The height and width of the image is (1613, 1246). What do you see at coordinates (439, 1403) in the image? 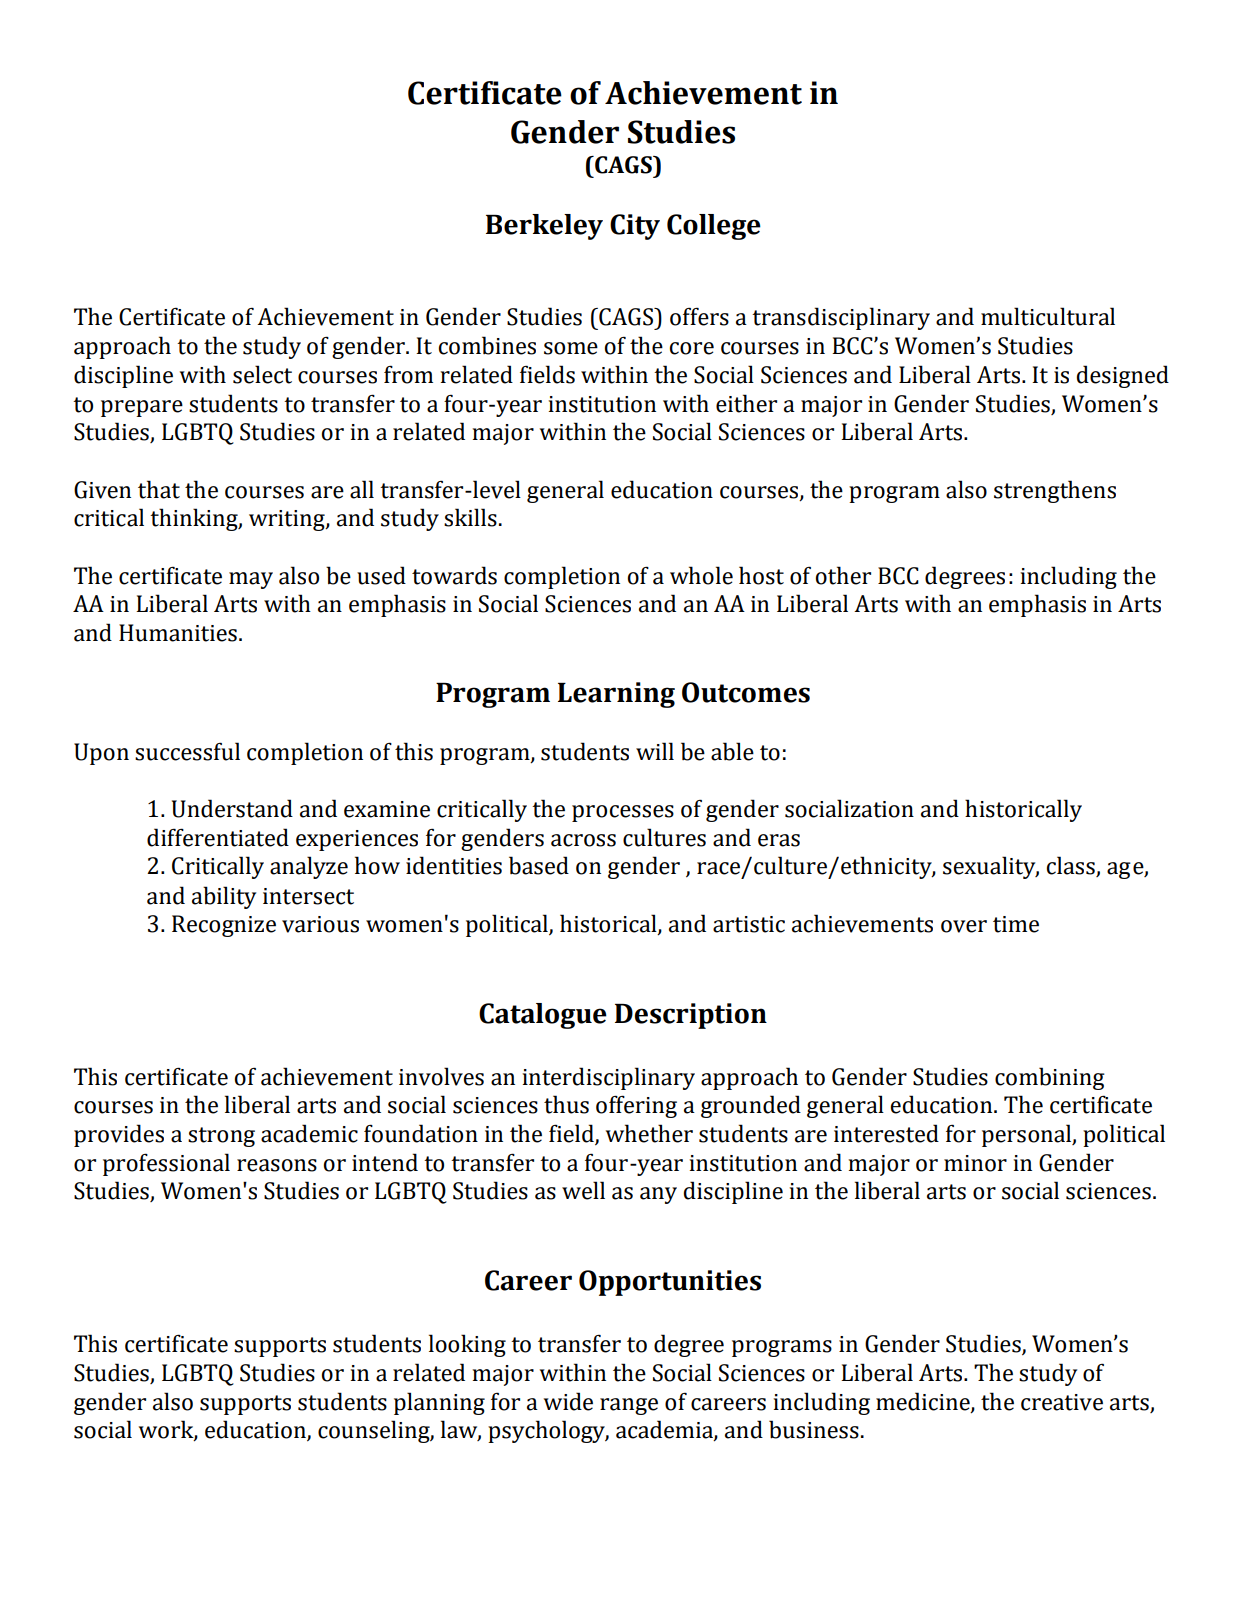
I see `planning` at bounding box center [439, 1403].
